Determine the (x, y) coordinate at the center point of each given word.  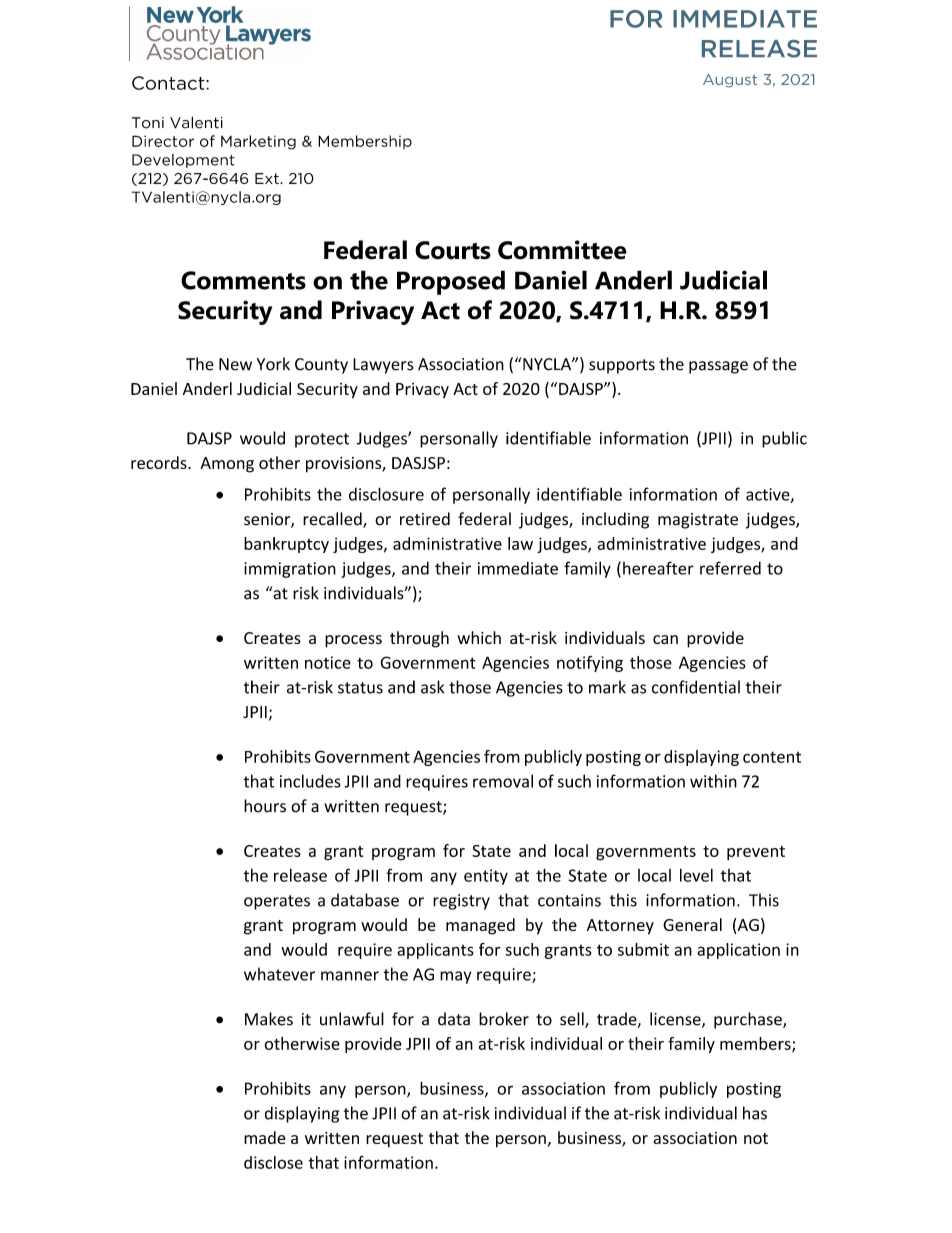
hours (265, 806)
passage (718, 367)
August (730, 81)
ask (432, 687)
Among (227, 465)
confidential (696, 687)
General (692, 924)
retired (425, 519)
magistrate (698, 521)
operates (277, 902)
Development (183, 161)
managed (480, 926)
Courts (453, 250)
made (265, 1137)
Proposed (451, 282)
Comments (243, 280)
